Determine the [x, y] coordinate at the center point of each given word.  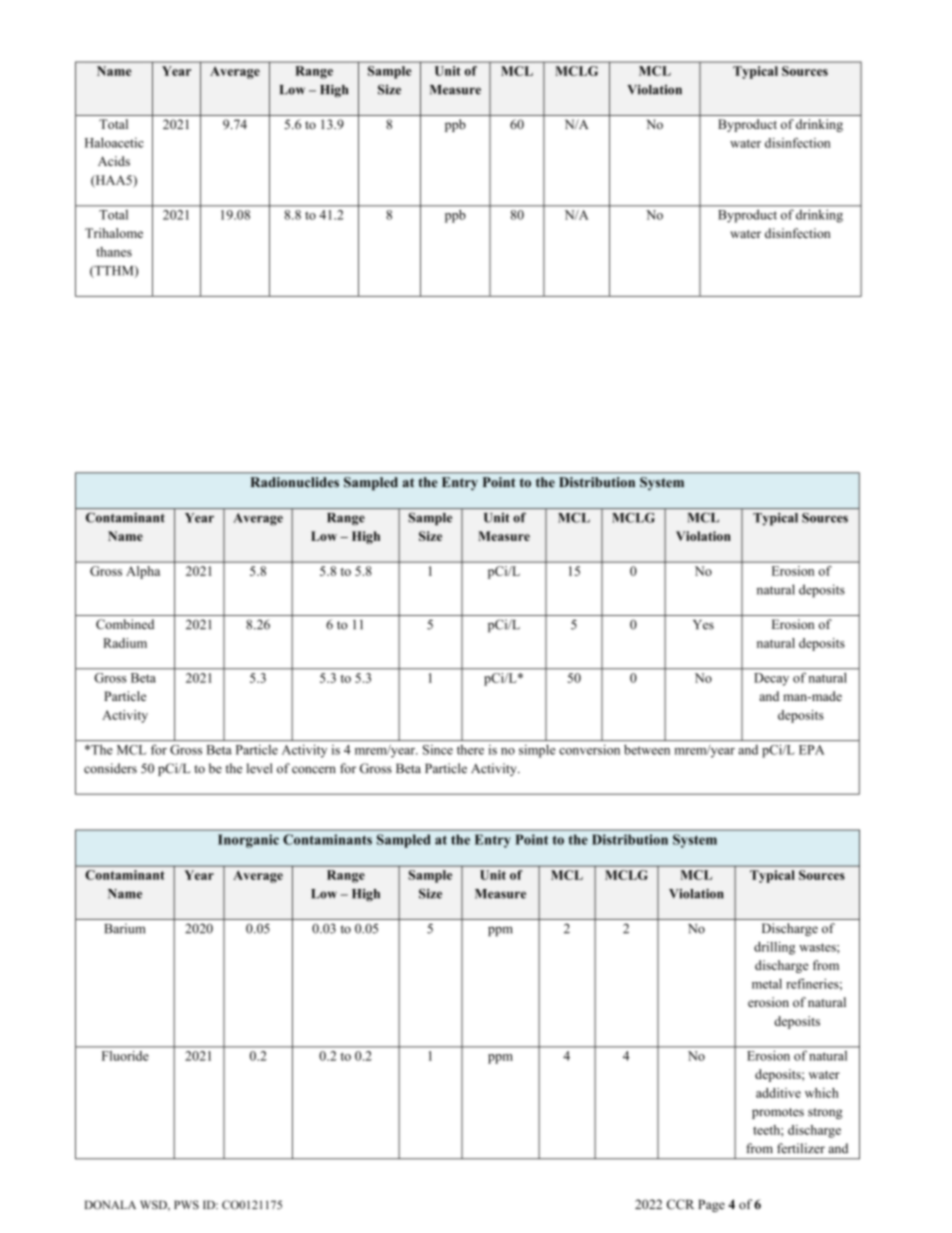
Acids [114, 161]
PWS [186, 1205]
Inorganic [248, 841]
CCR [680, 1204]
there [470, 750]
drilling [774, 948]
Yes [703, 625]
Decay [771, 679]
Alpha [143, 572]
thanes [114, 252]
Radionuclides [294, 482]
